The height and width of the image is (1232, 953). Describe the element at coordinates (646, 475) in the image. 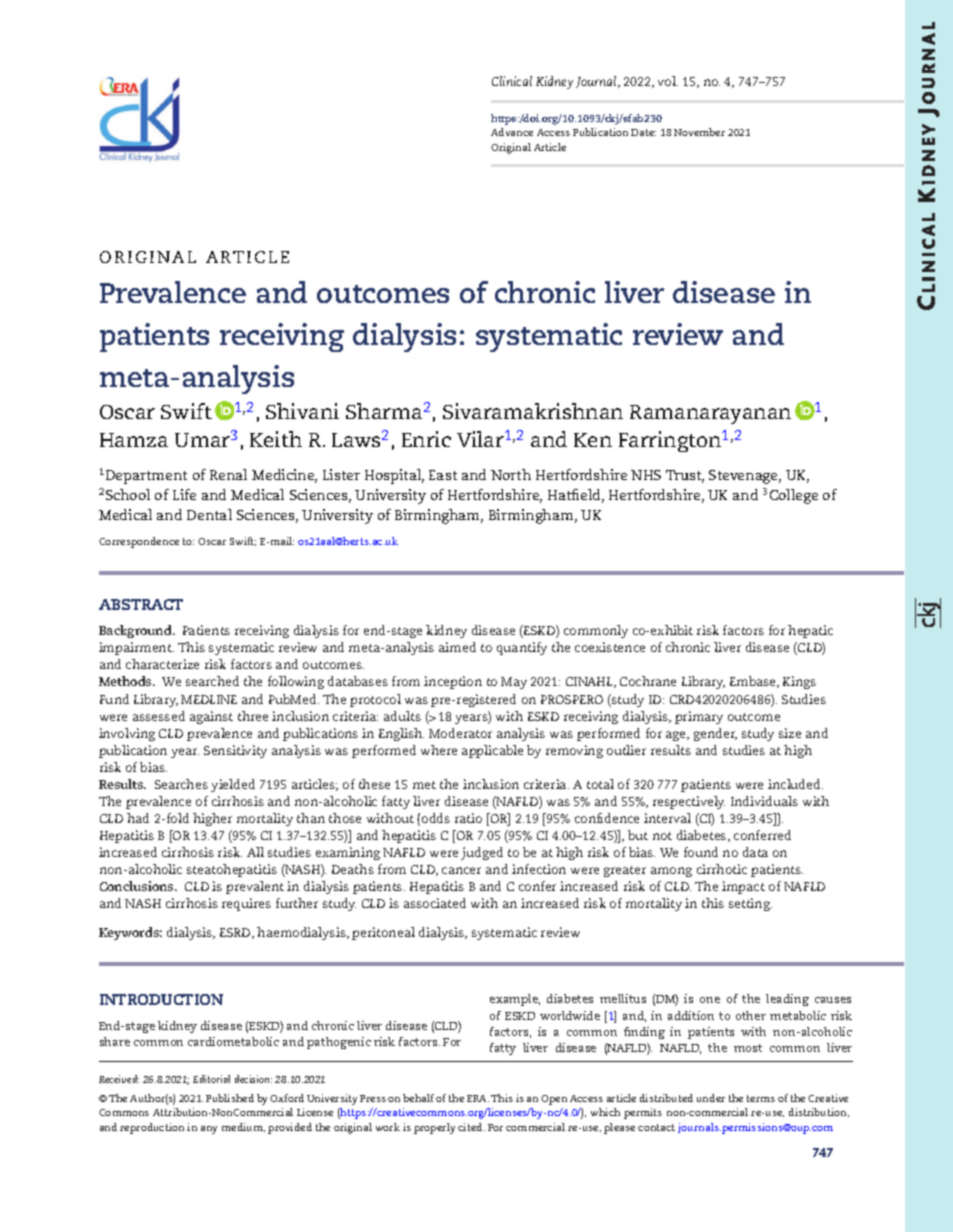

I see `NHS` at that location.
